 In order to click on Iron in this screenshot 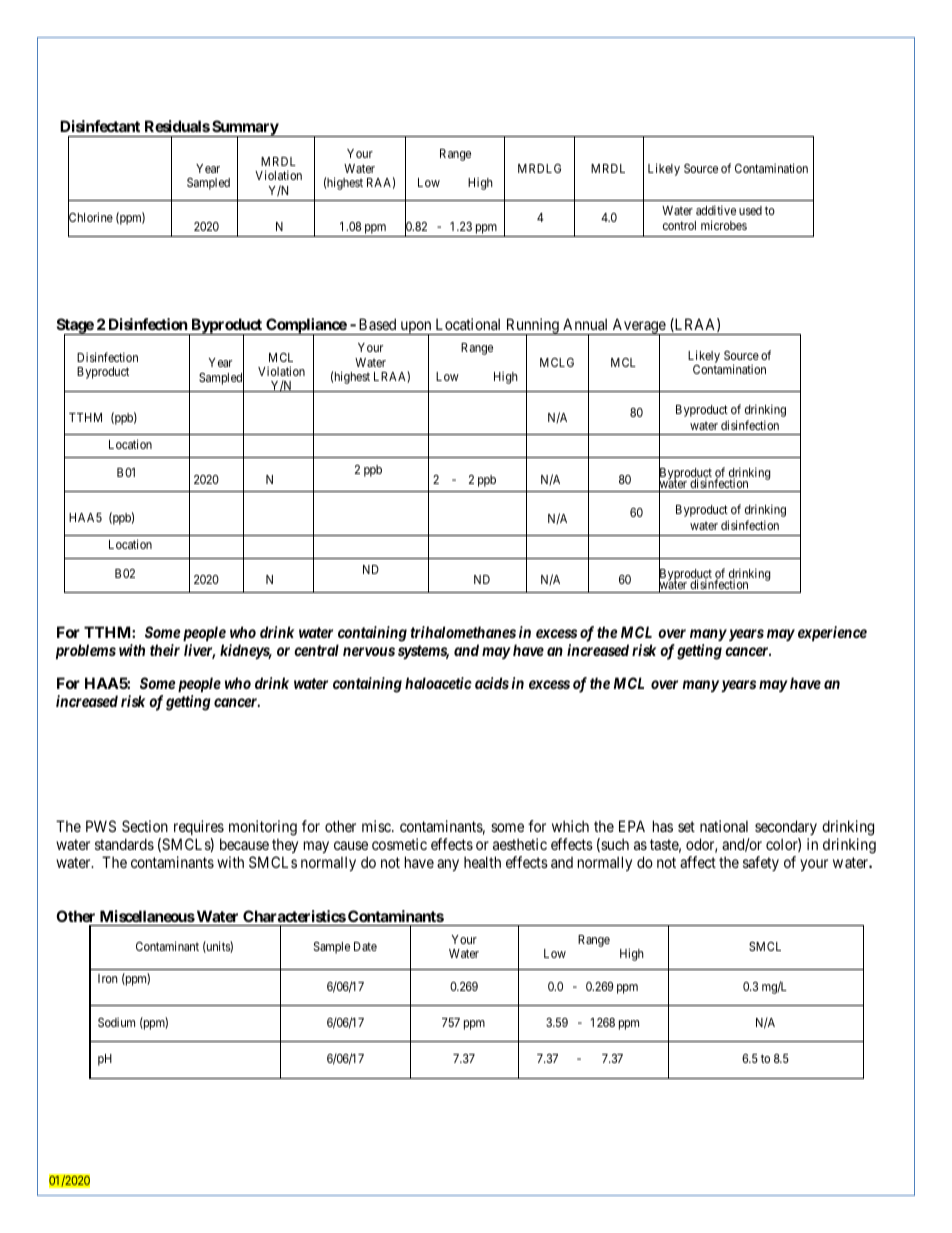, I will do `click(108, 978)`.
